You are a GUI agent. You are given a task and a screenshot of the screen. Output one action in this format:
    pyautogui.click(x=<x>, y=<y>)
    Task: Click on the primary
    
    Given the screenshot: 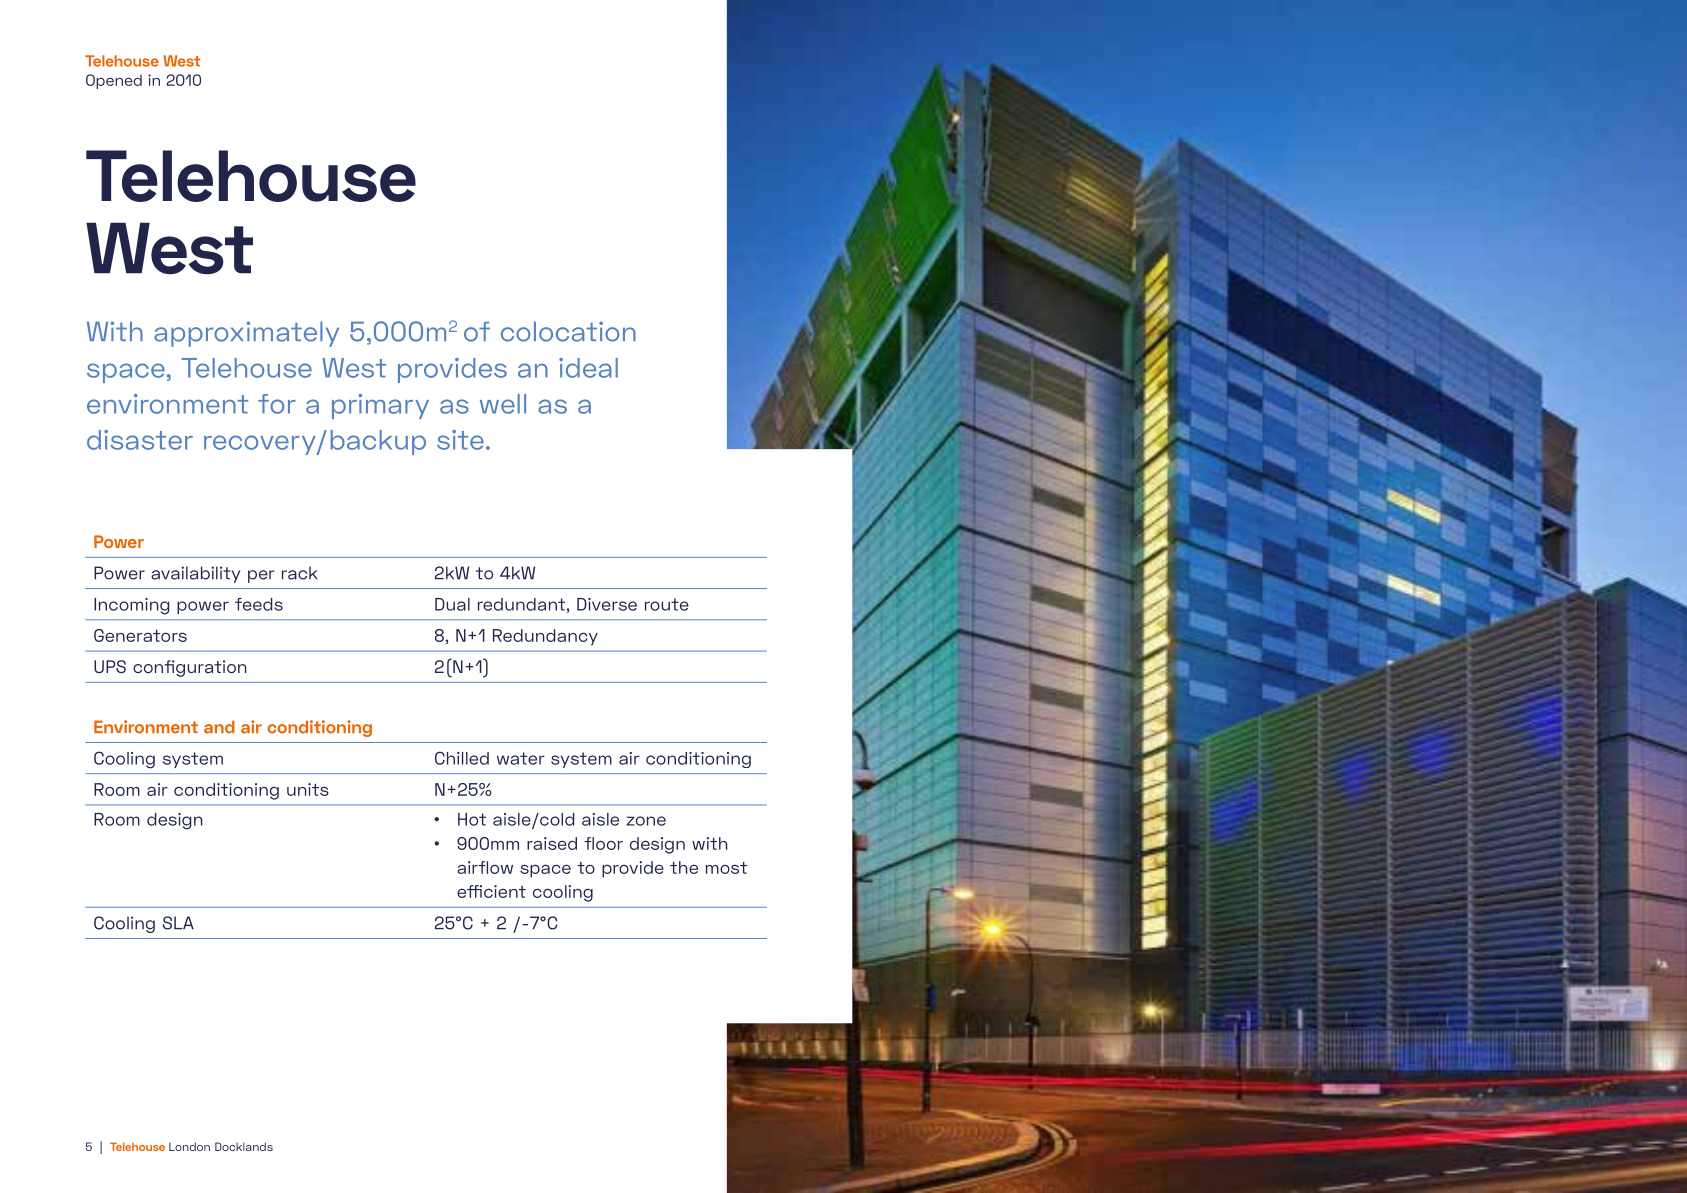 What is the action you would take?
    pyautogui.click(x=380, y=406)
